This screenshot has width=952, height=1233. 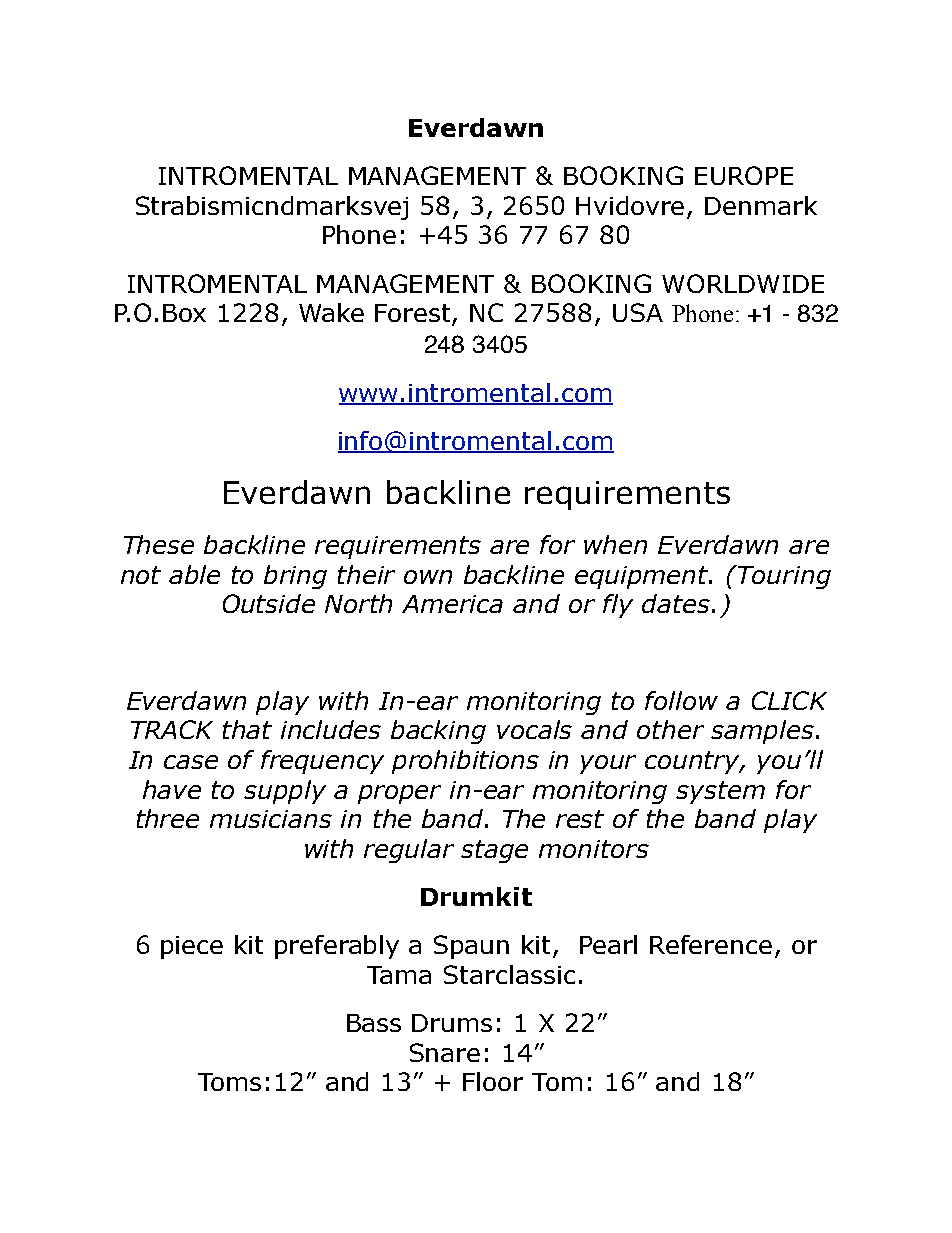 I want to click on able, so click(x=194, y=574).
